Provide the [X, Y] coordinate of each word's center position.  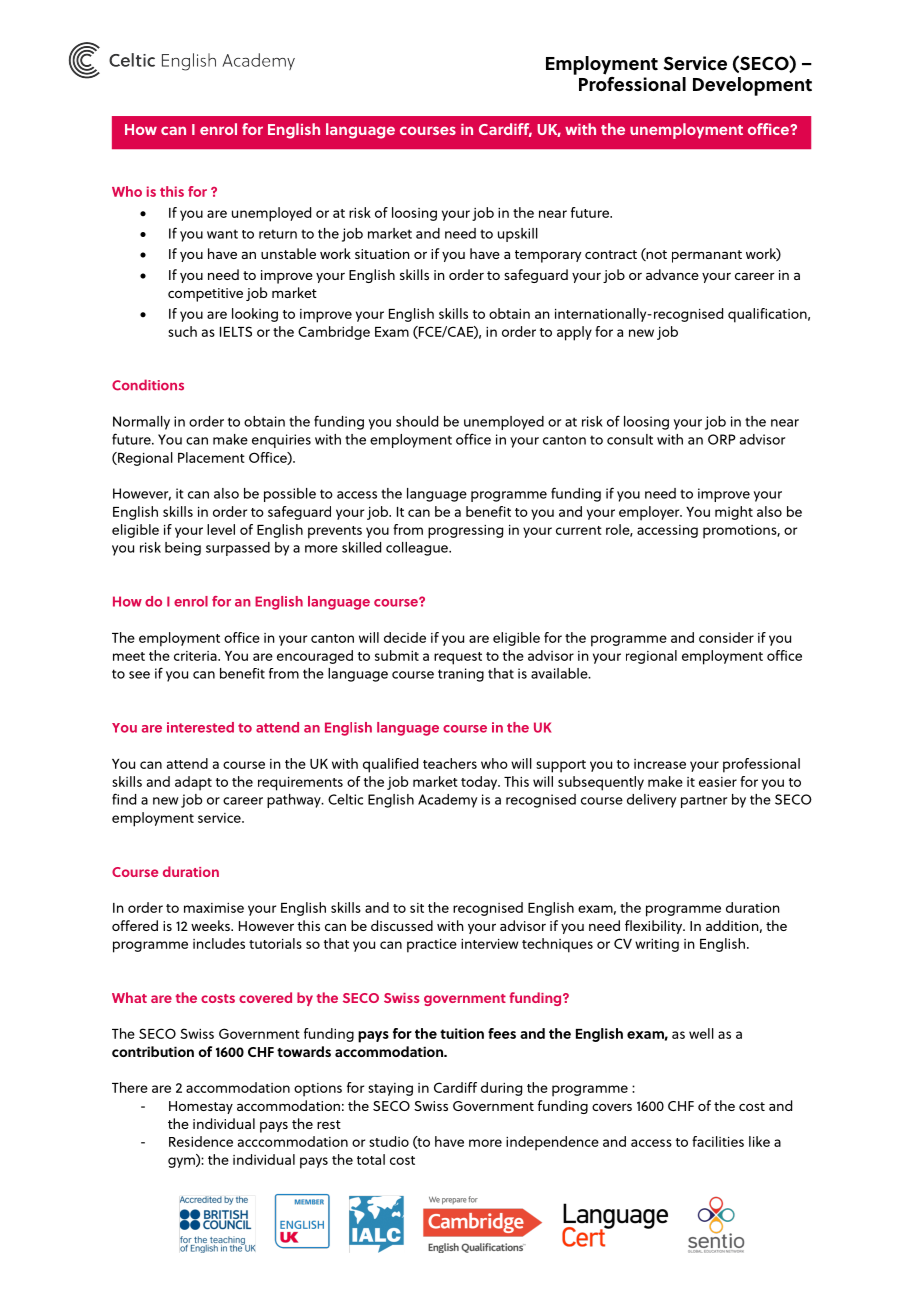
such [182, 331]
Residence [201, 1141]
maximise [214, 908]
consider [726, 637]
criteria [196, 656]
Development [752, 86]
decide [405, 637]
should [417, 421]
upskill [518, 235]
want [222, 234]
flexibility [655, 927]
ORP [722, 439]
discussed [402, 925]
